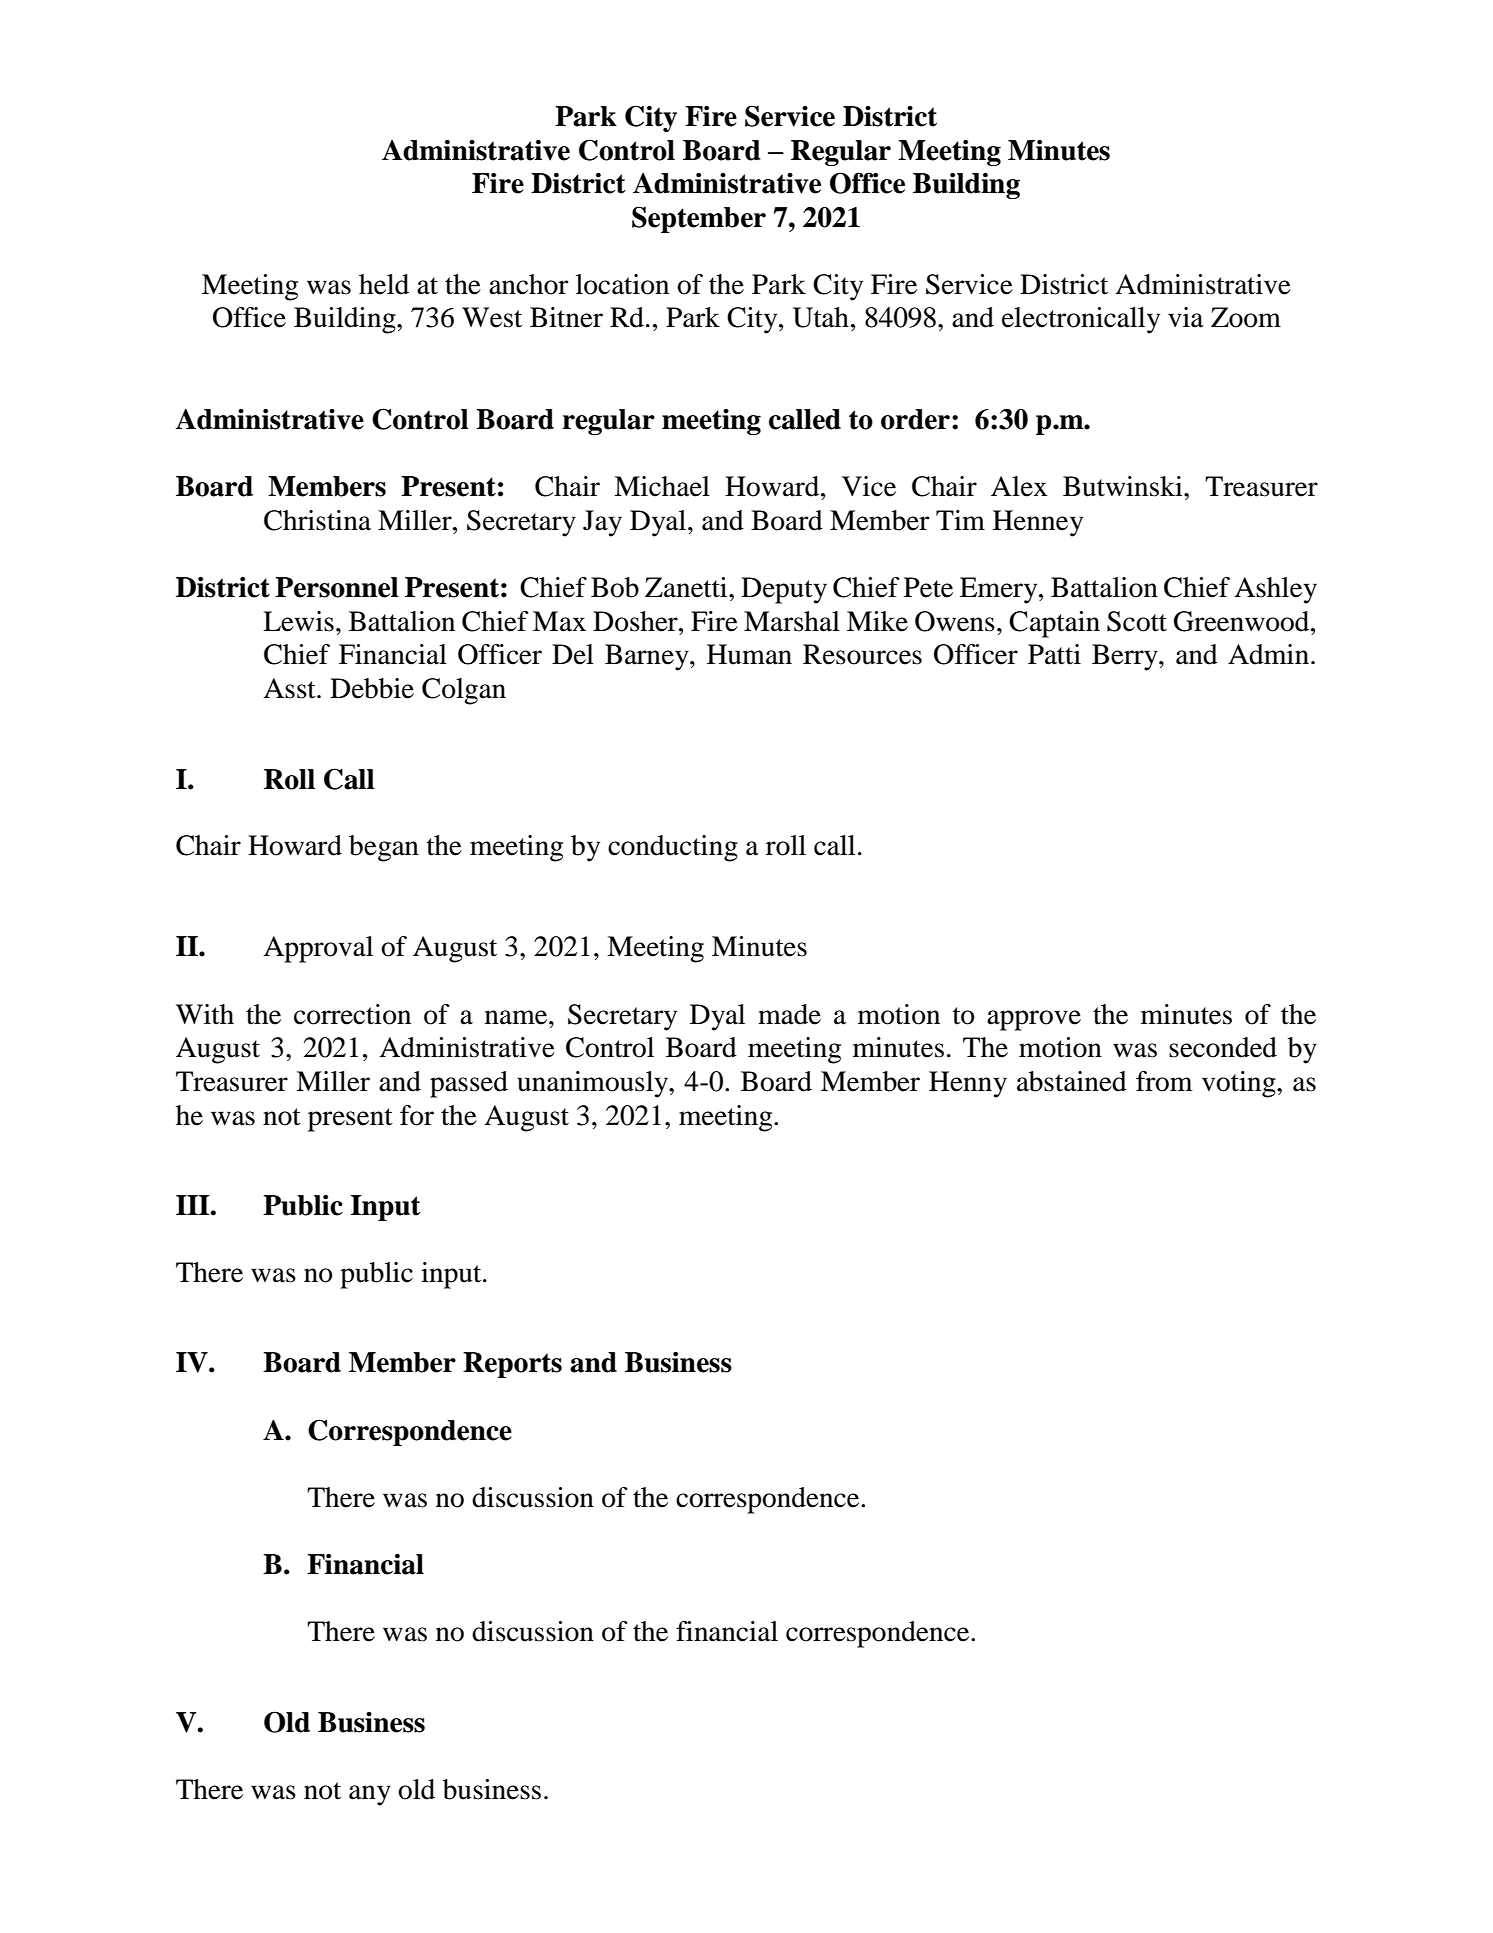 The image size is (1493, 1933). What do you see at coordinates (417, 1115) in the document?
I see `for` at bounding box center [417, 1115].
